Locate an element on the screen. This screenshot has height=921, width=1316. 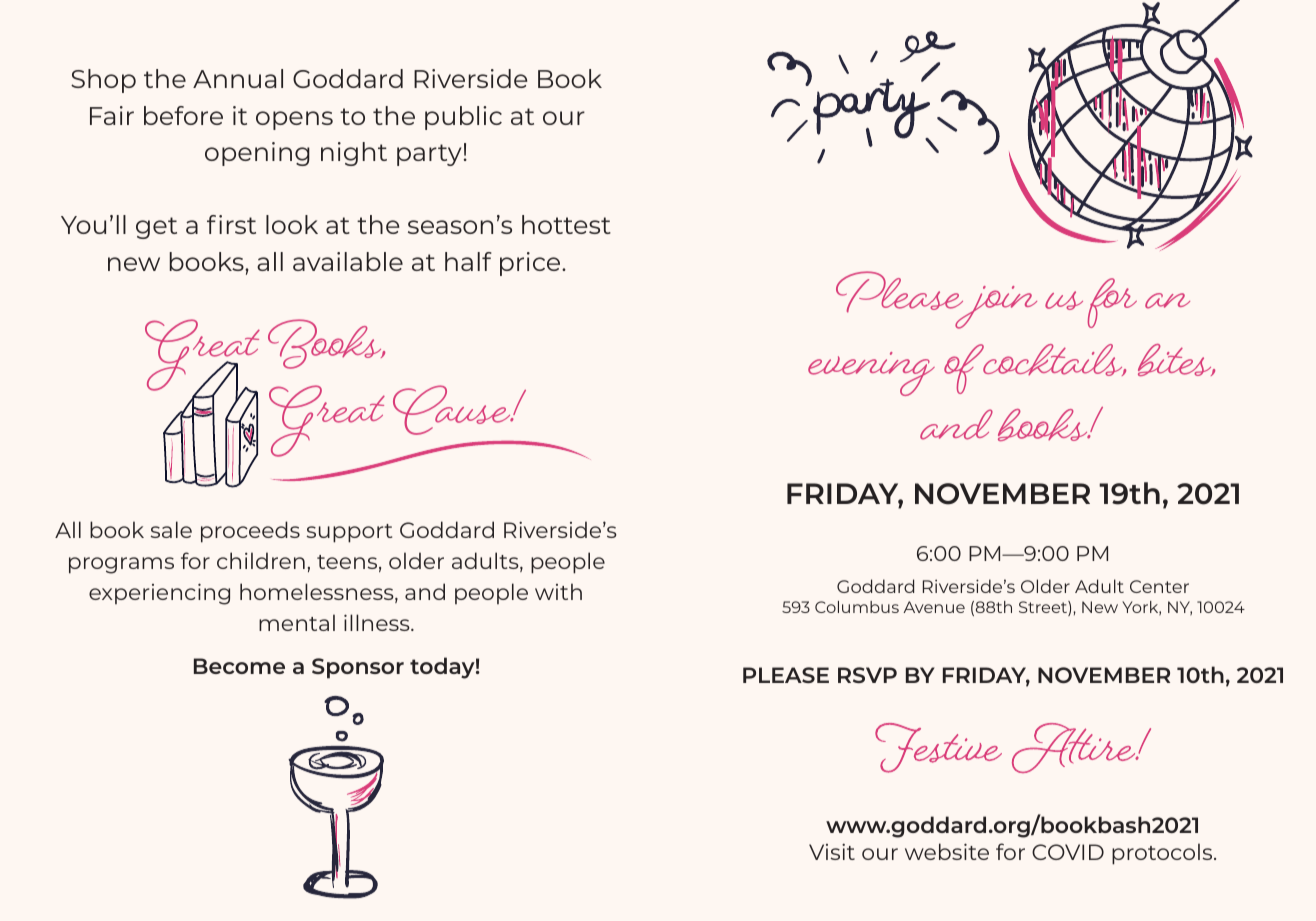
Sponsor is located at coordinates (358, 668).
